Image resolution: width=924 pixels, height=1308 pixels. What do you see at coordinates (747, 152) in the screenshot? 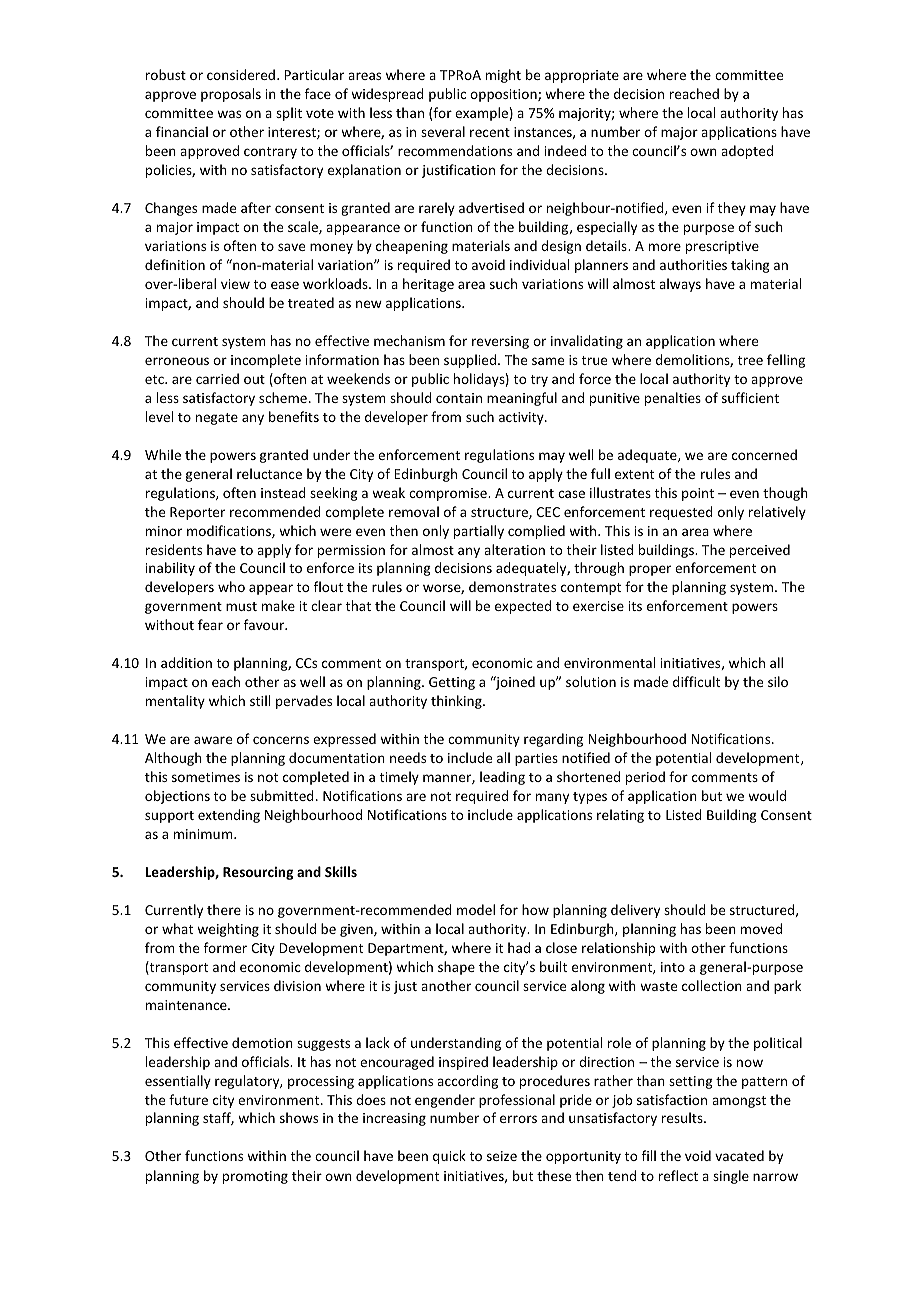
I see `adopted` at bounding box center [747, 152].
